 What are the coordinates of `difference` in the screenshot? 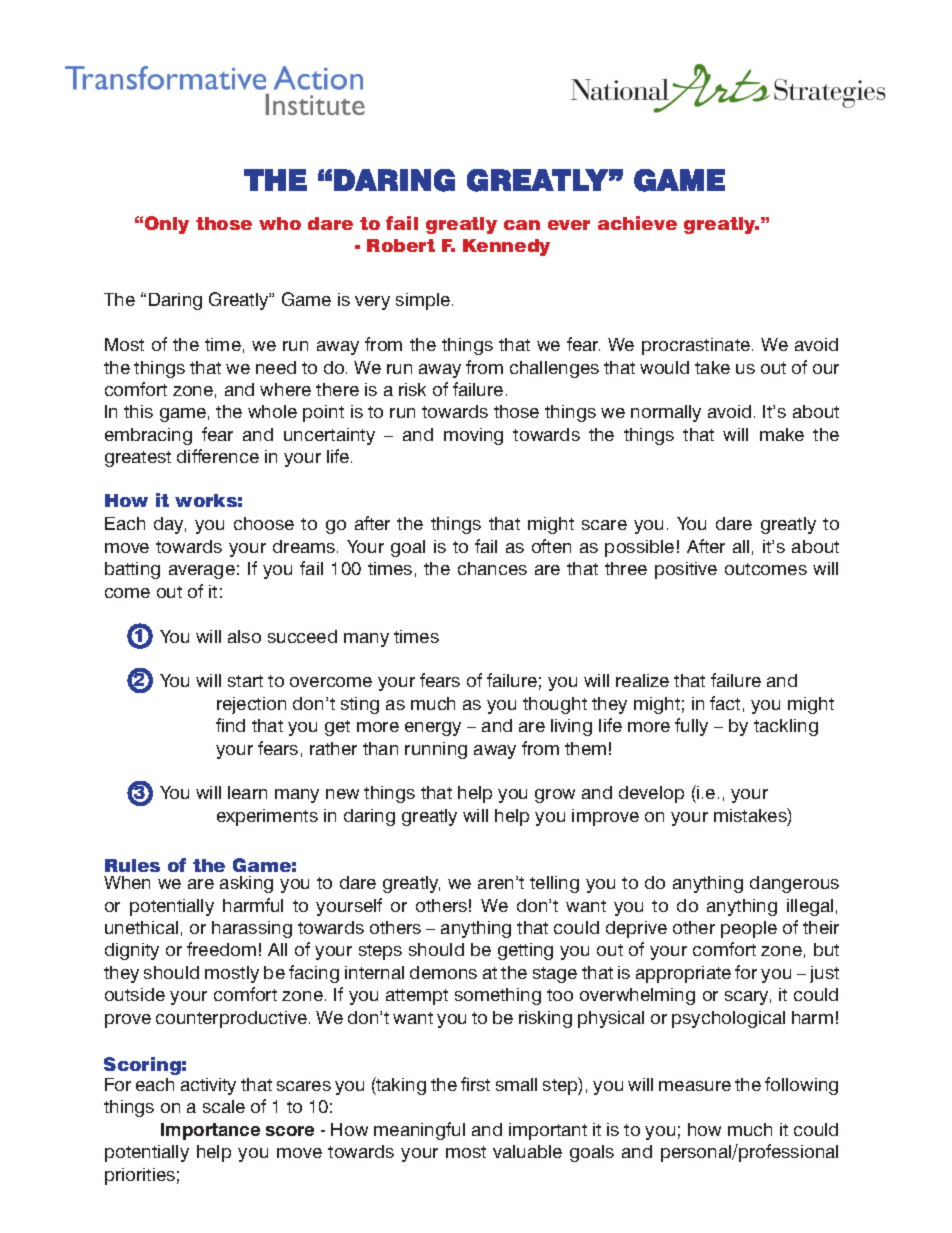 It's located at (218, 456).
